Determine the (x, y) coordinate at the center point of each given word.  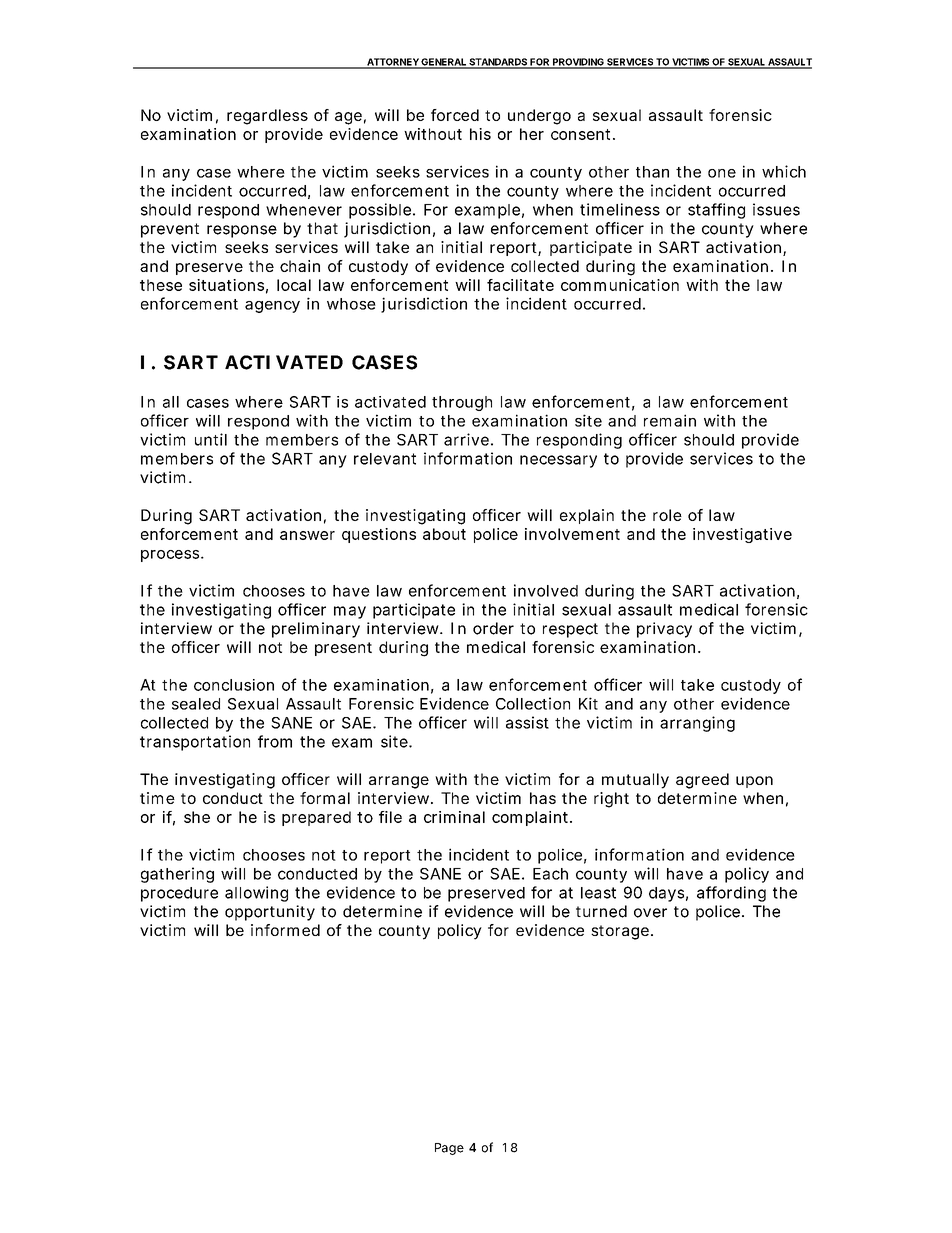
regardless (267, 117)
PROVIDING (578, 63)
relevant (385, 459)
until (211, 439)
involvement (572, 534)
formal (325, 798)
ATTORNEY (393, 63)
